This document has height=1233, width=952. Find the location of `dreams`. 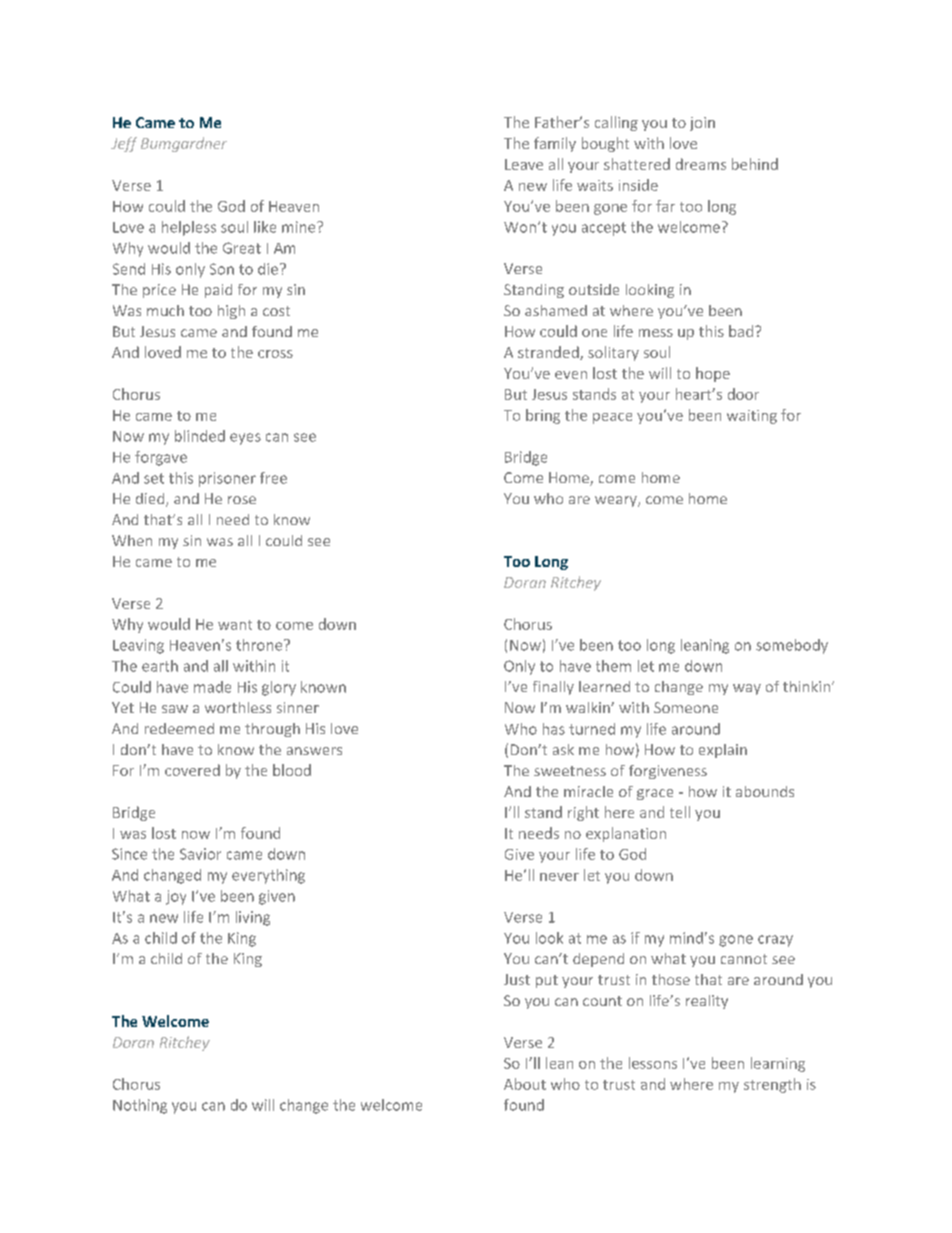

dreams is located at coordinates (701, 164).
